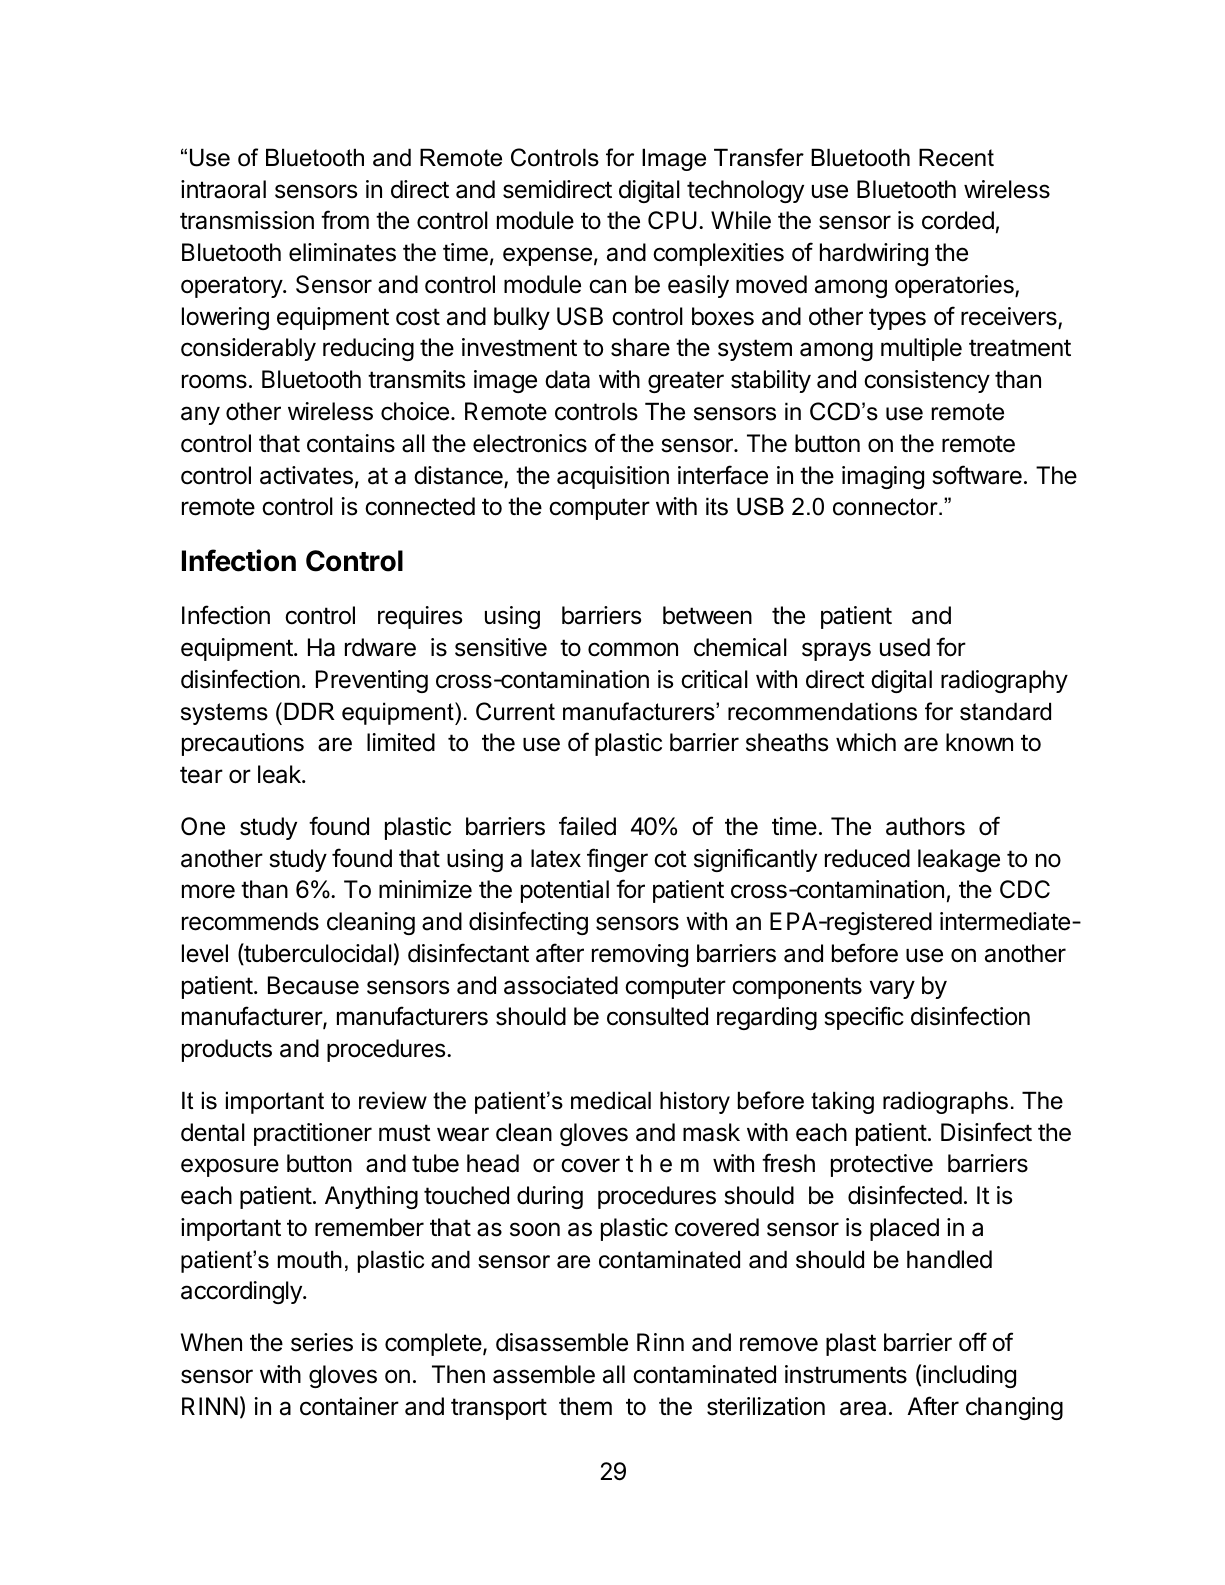 Image resolution: width=1225 pixels, height=1585 pixels. What do you see at coordinates (345, 220) in the screenshot?
I see `from` at bounding box center [345, 220].
